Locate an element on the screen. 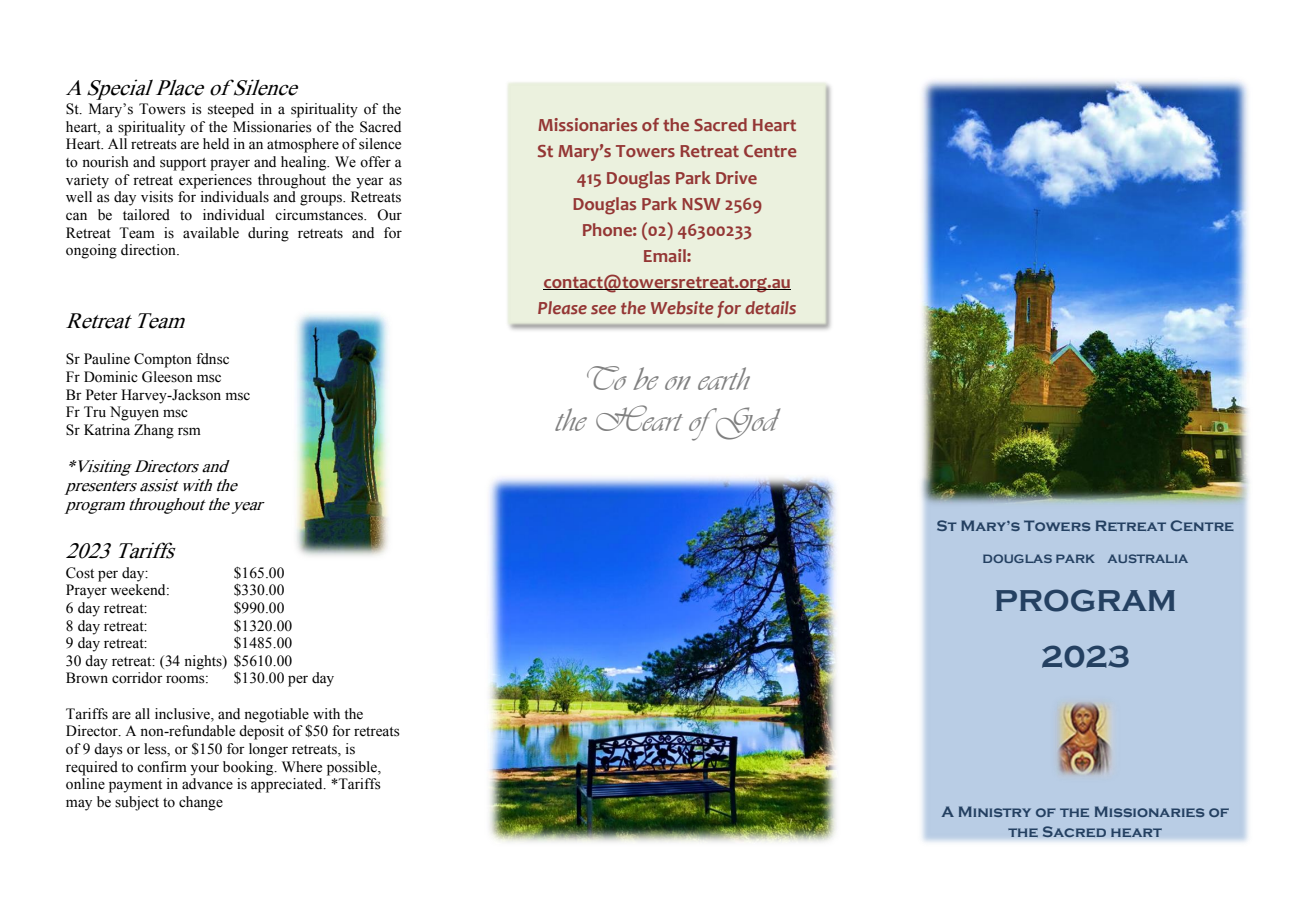  details is located at coordinates (770, 307).
